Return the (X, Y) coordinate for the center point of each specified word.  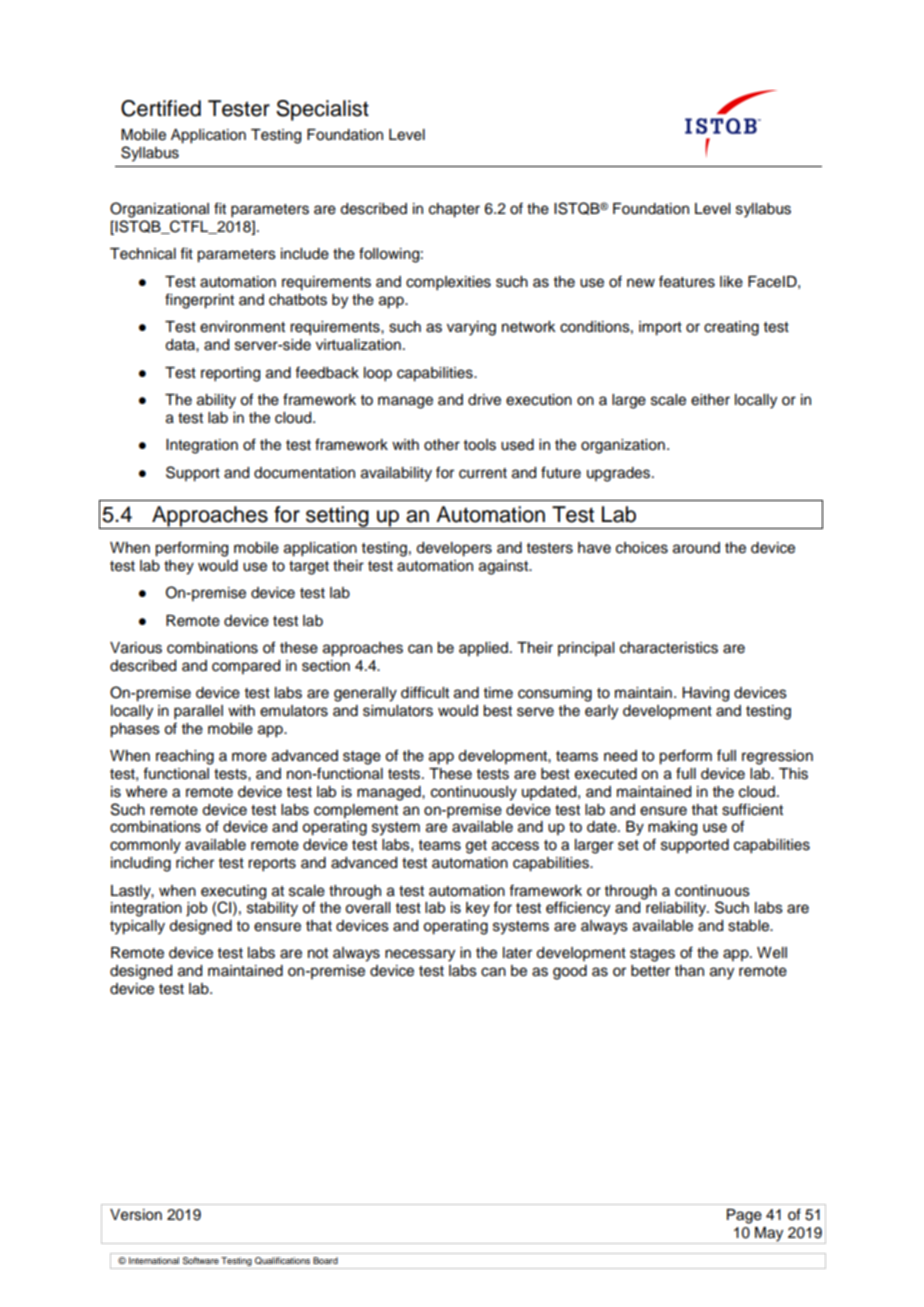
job (196, 909)
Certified (161, 108)
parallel (198, 712)
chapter (454, 210)
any (722, 973)
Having (705, 694)
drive (484, 400)
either (710, 400)
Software (201, 1260)
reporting (230, 374)
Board (325, 1260)
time (498, 693)
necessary (420, 955)
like (731, 282)
